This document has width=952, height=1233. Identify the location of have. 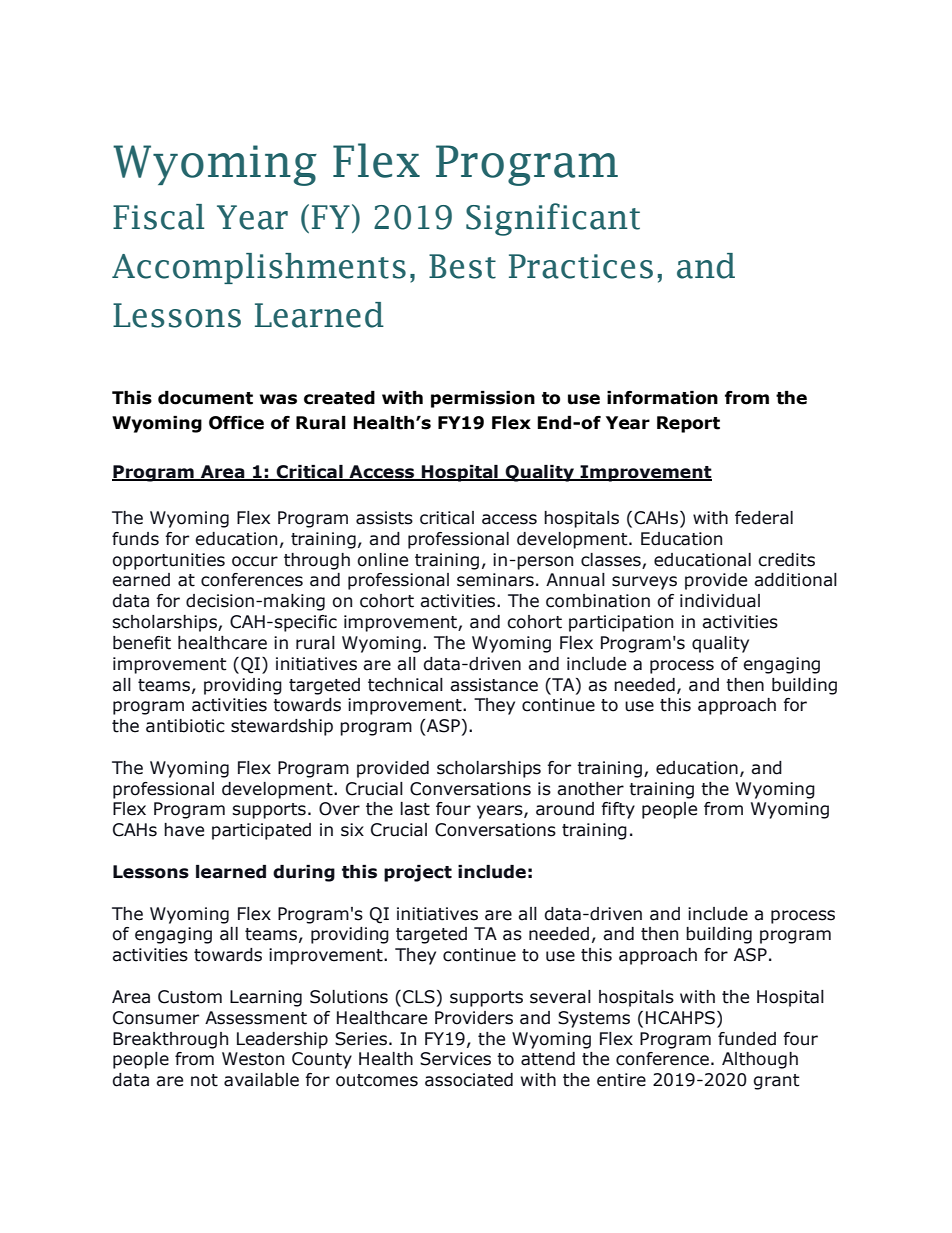
(184, 830).
